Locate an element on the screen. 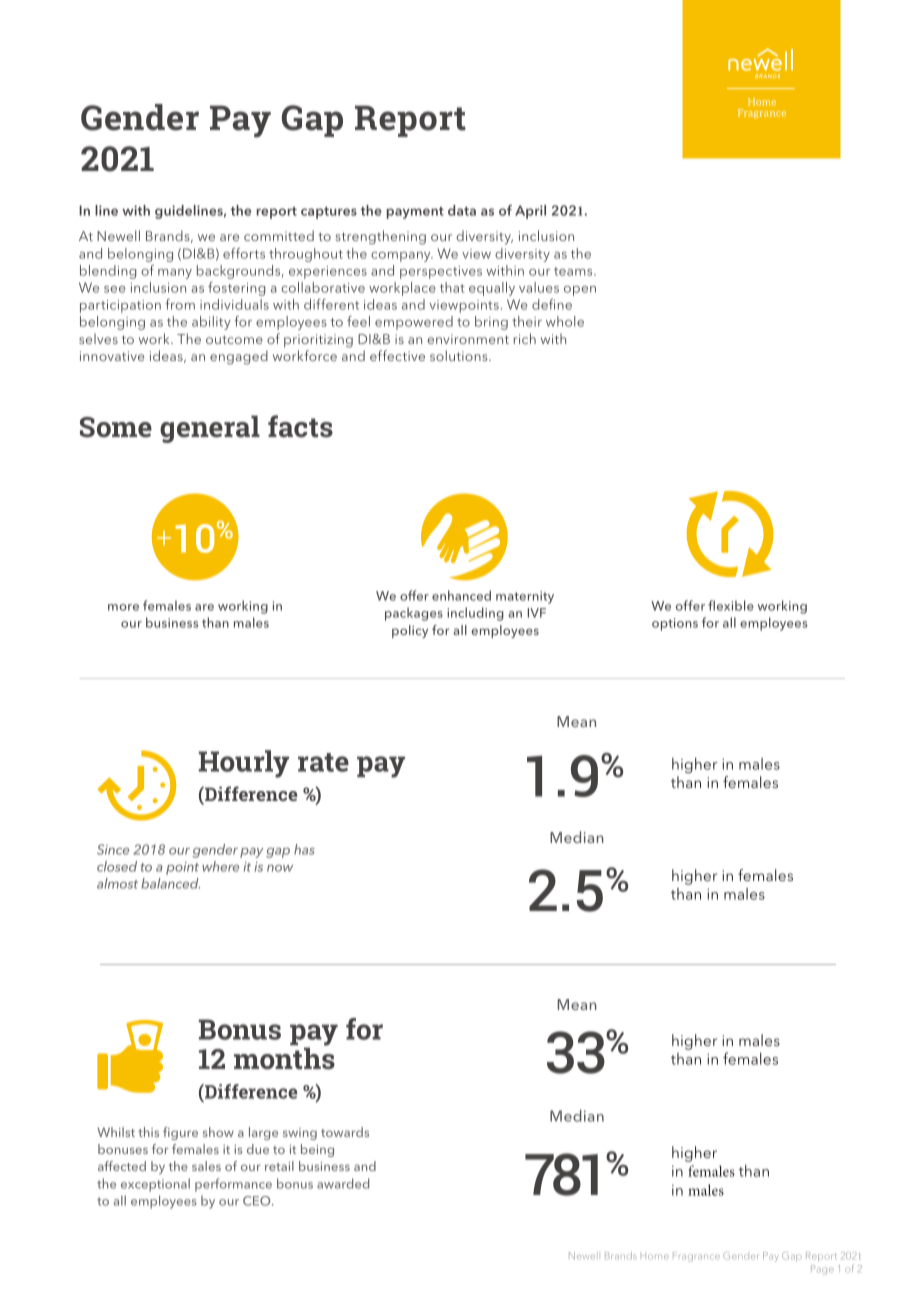 This screenshot has width=924, height=1308. balanced is located at coordinates (170, 883).
